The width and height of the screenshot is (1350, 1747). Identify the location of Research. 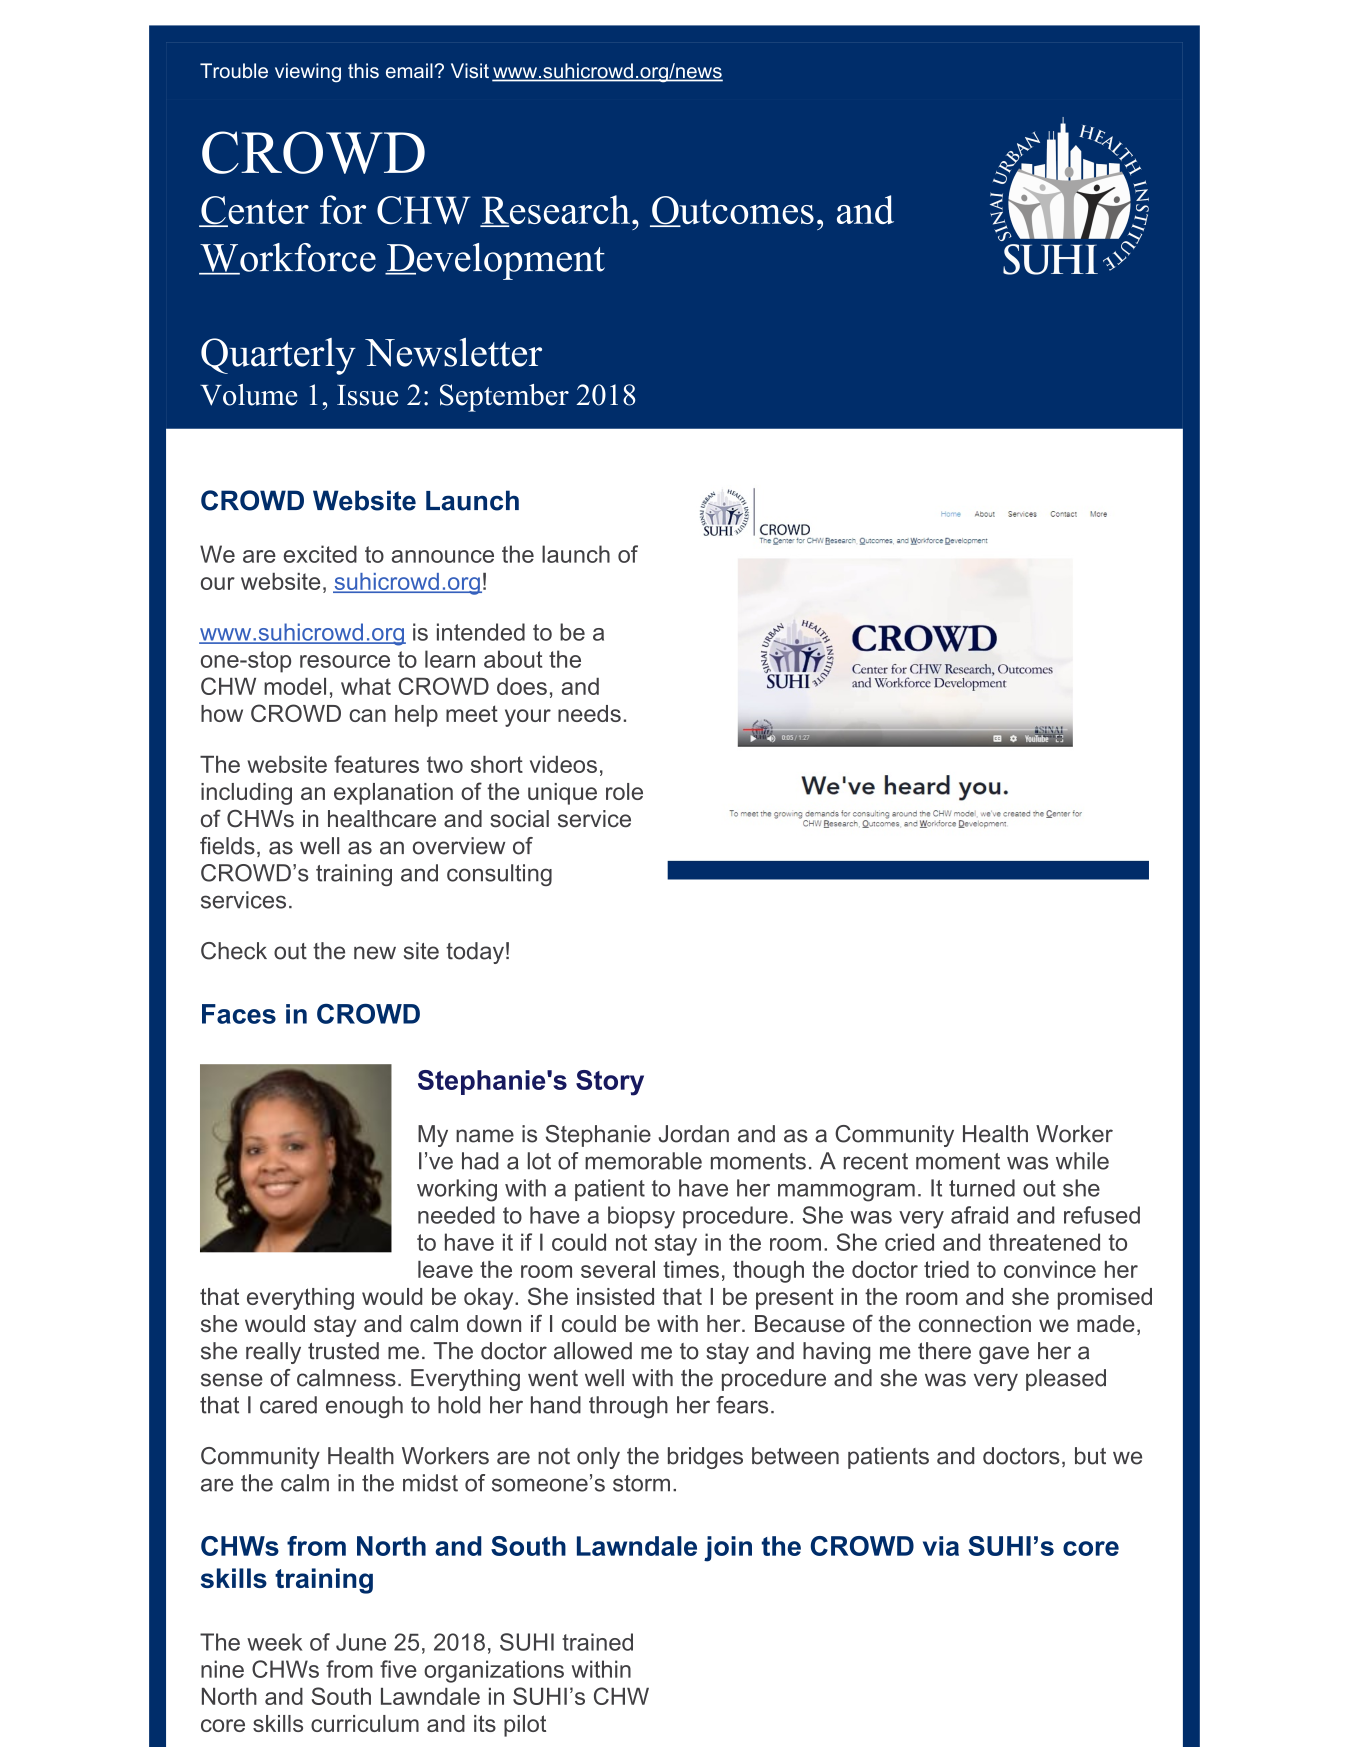
(555, 211).
